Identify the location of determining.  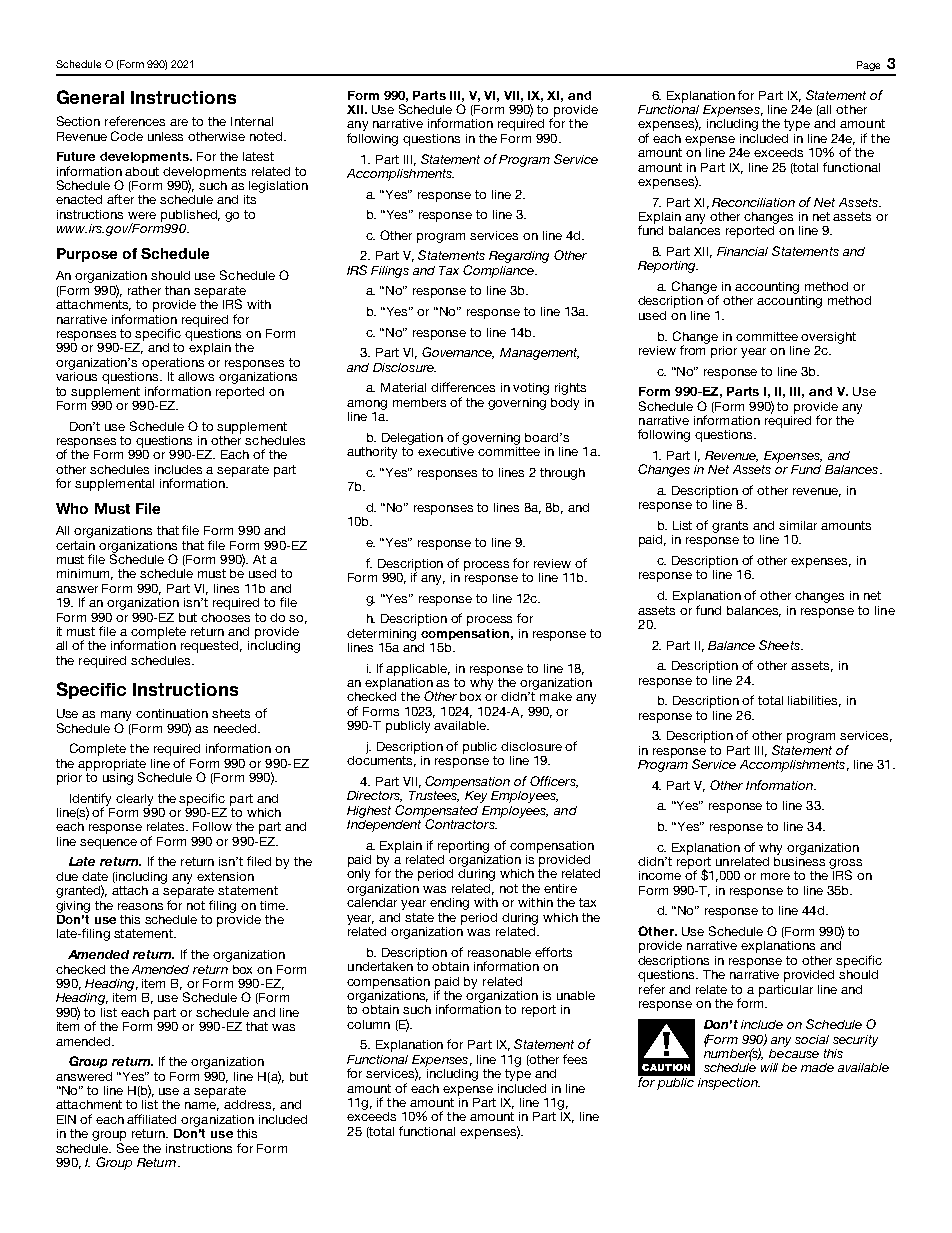
(381, 635).
